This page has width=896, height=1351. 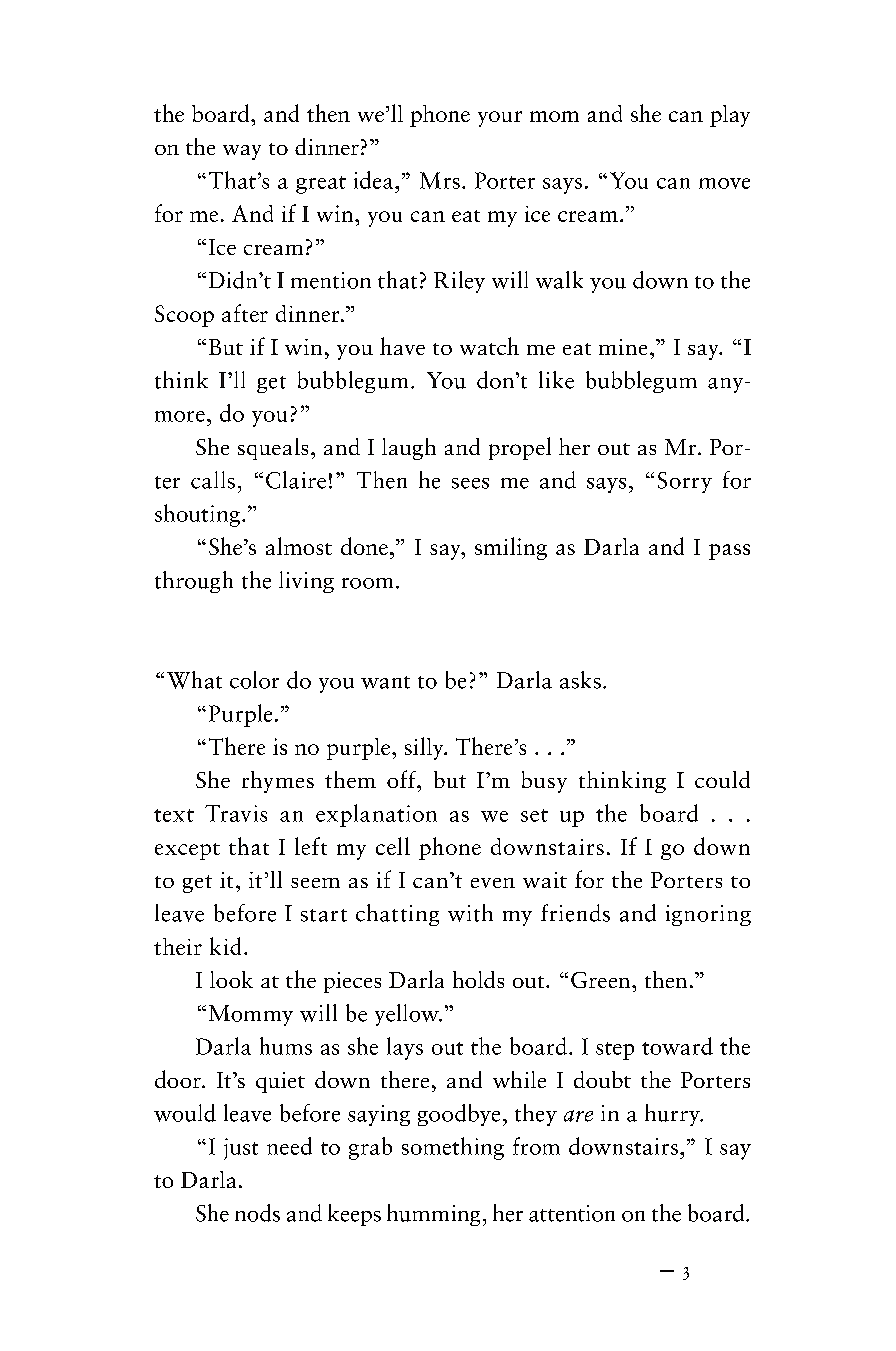 I want to click on watch, so click(x=489, y=346).
